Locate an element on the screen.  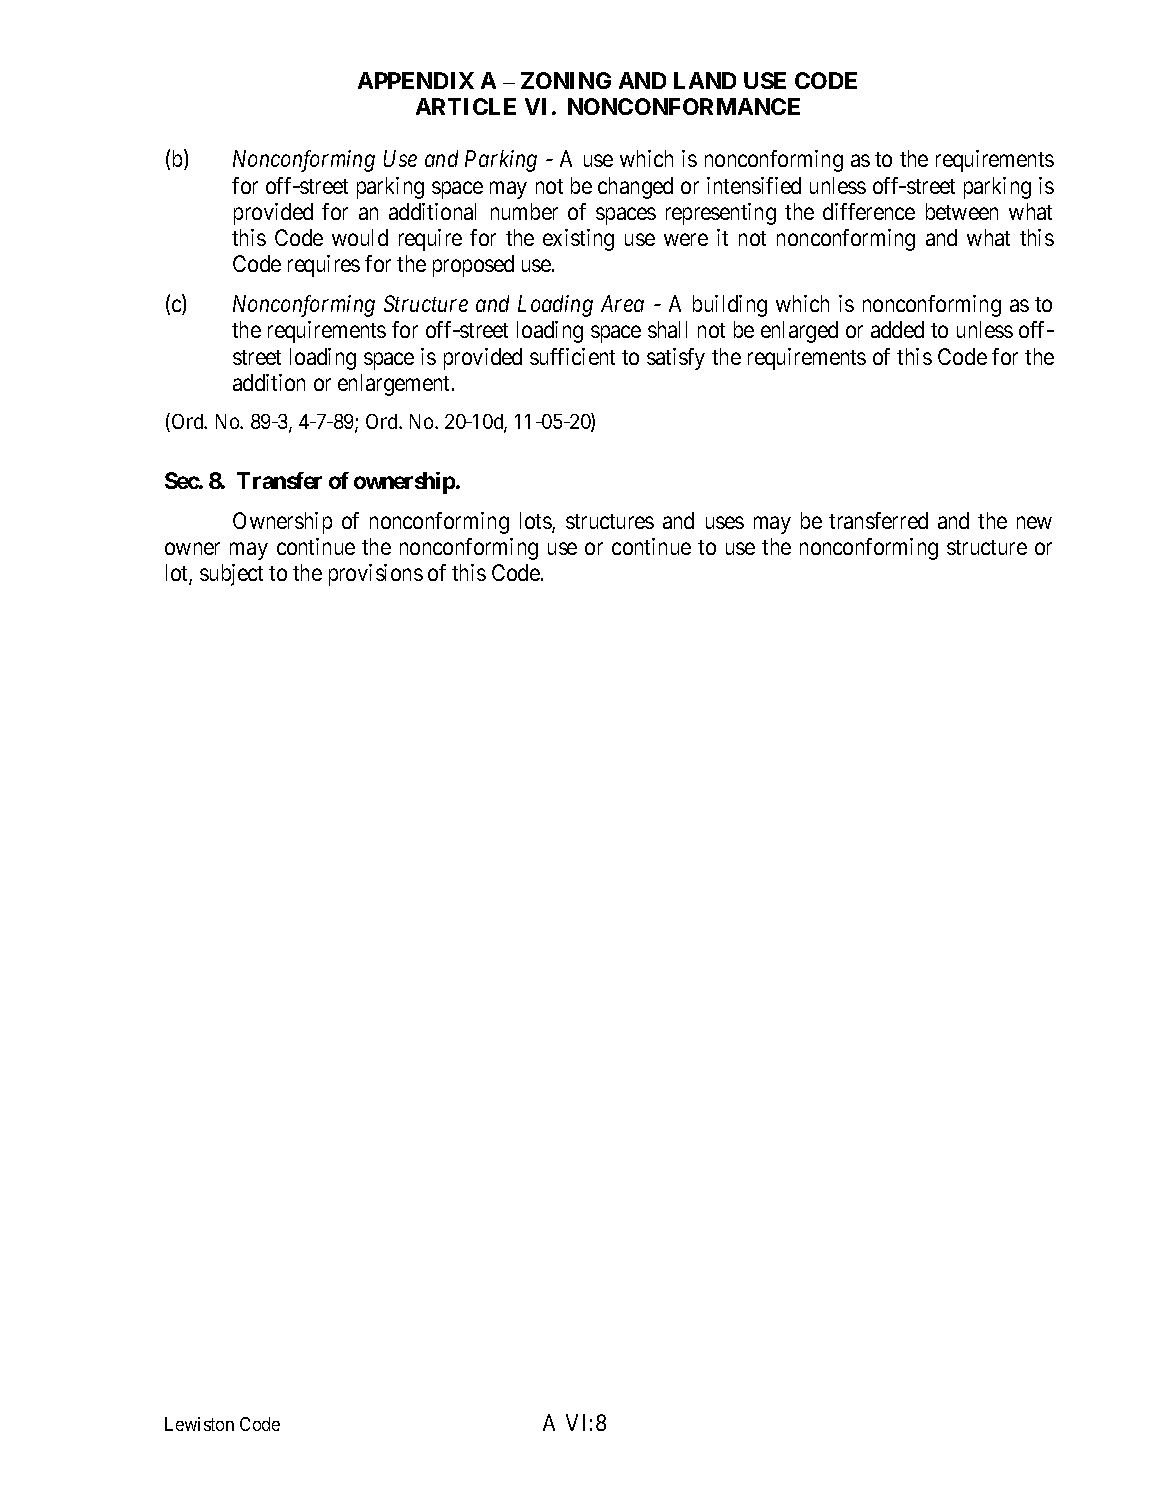
enlargement is located at coordinates (395, 385).
